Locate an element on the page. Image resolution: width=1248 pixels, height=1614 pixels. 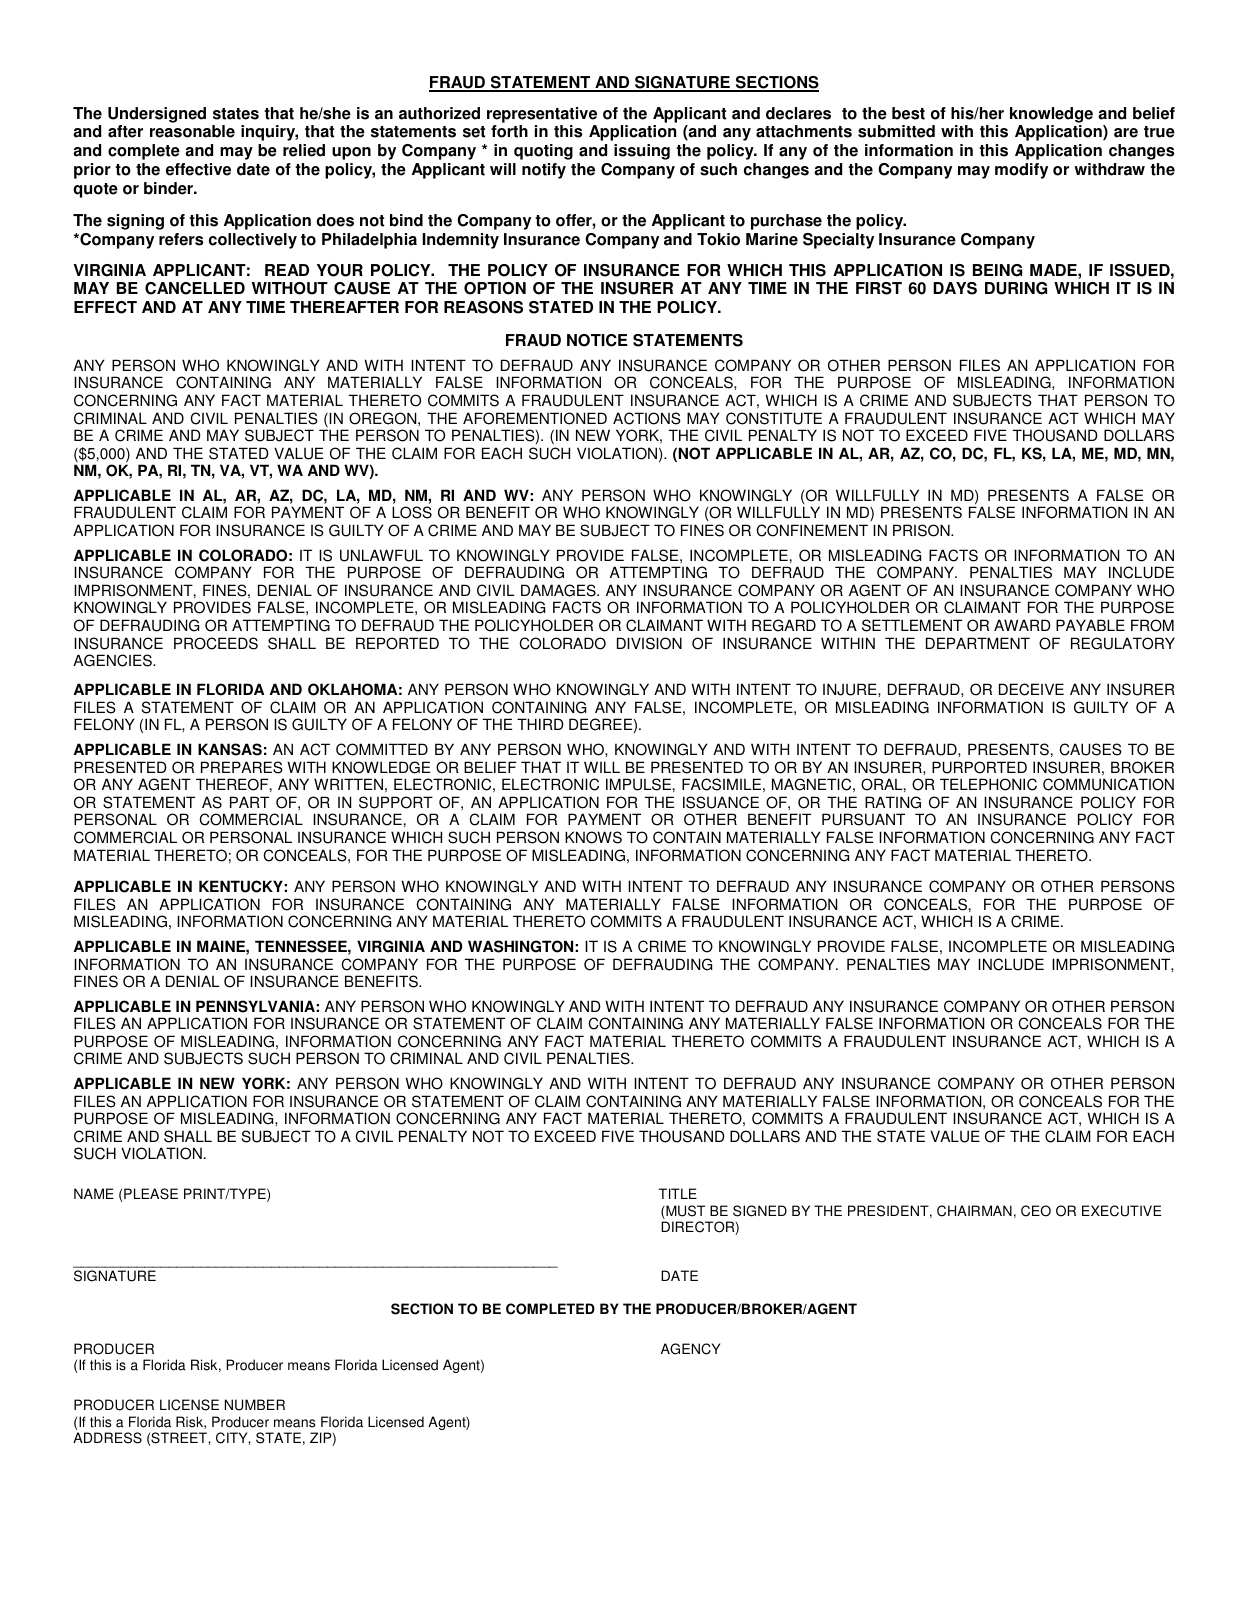
KNOWS is located at coordinates (593, 837).
